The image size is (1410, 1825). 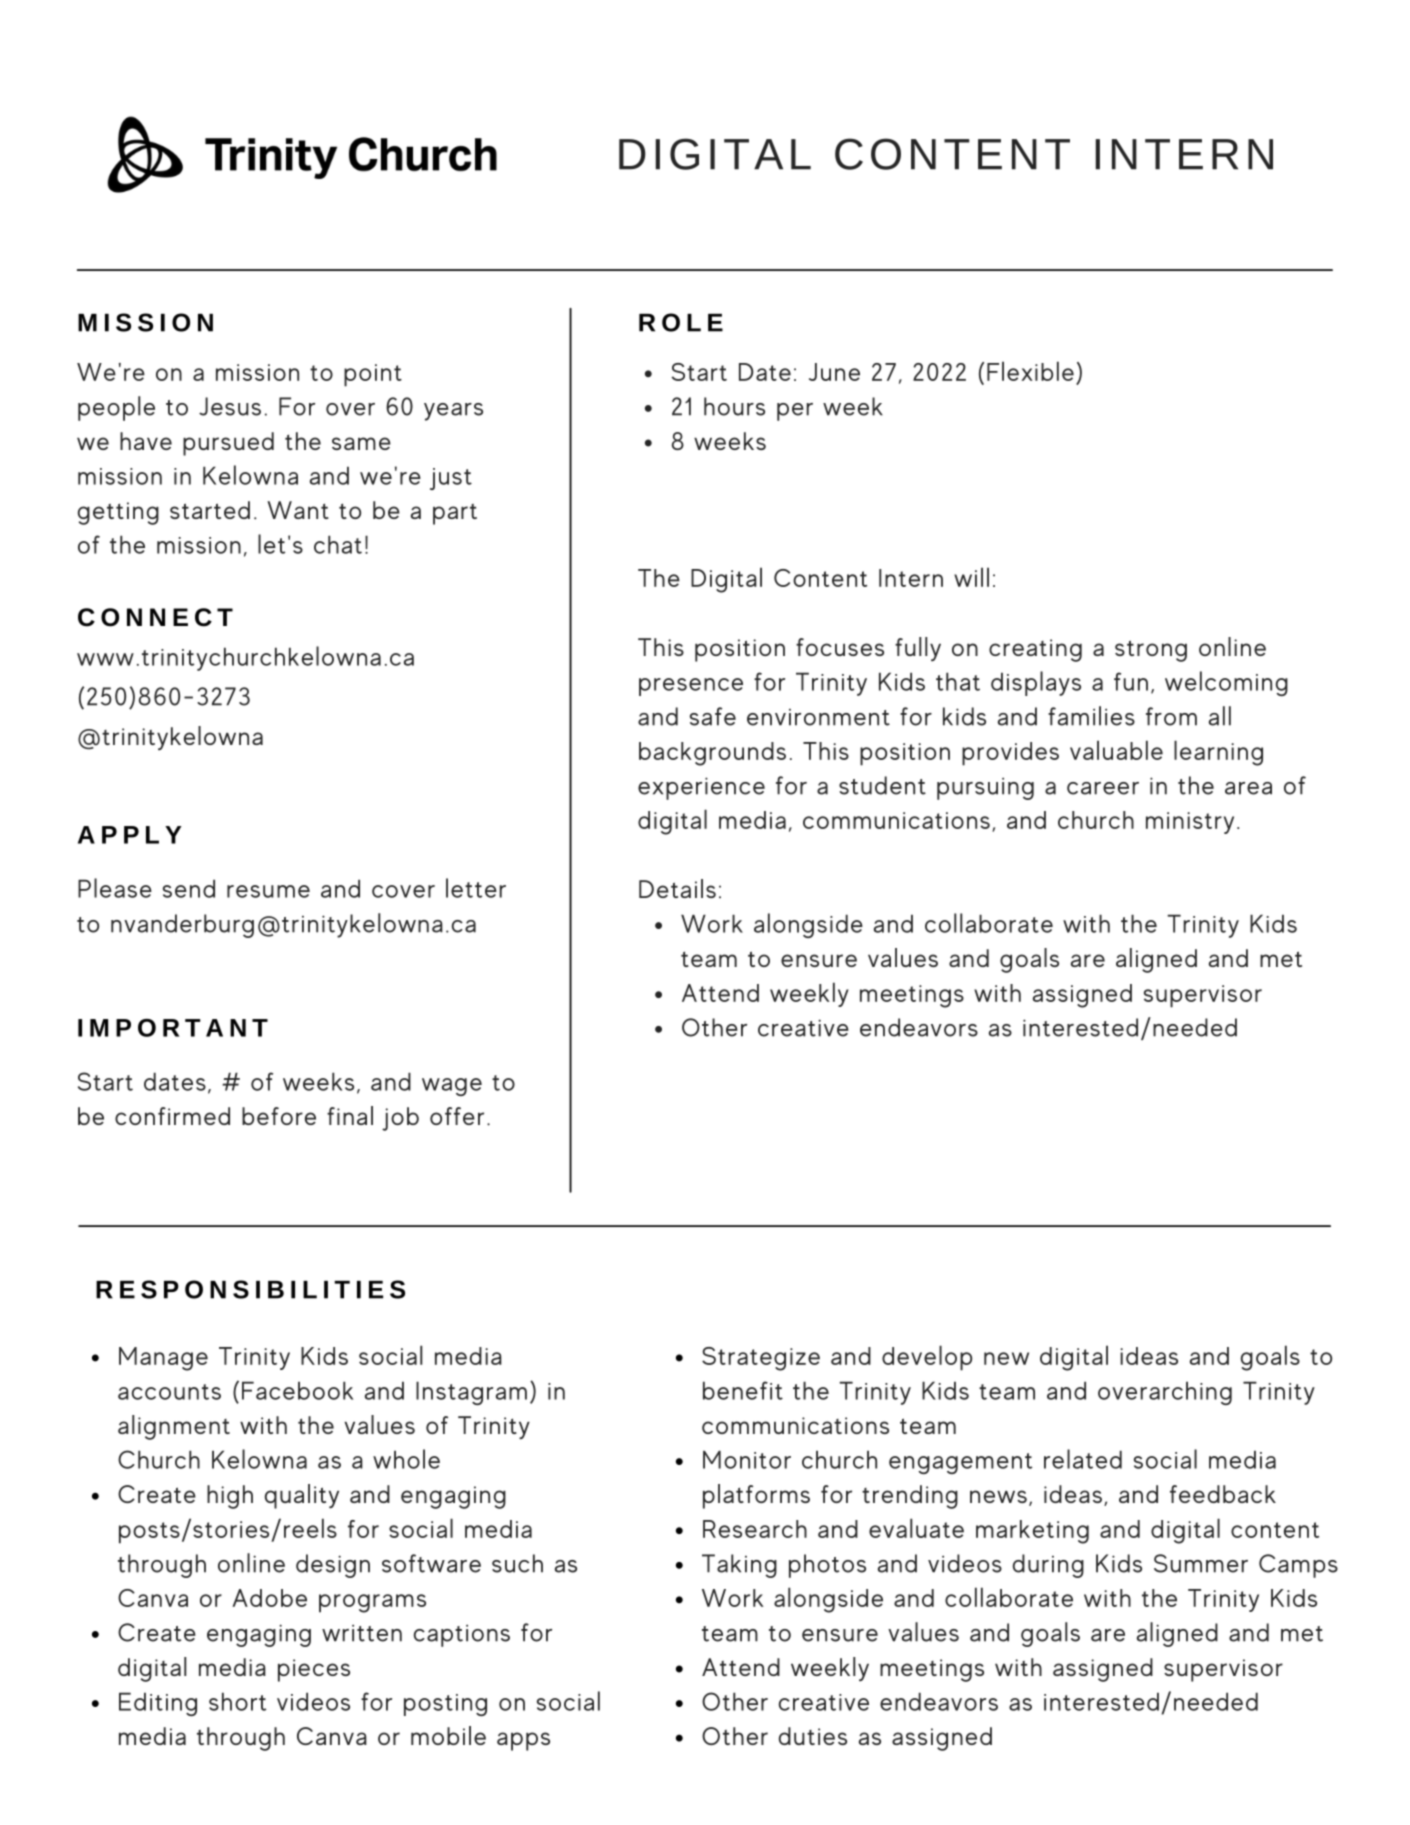 What do you see at coordinates (297, 1390) in the screenshot?
I see `Facebook` at bounding box center [297, 1390].
